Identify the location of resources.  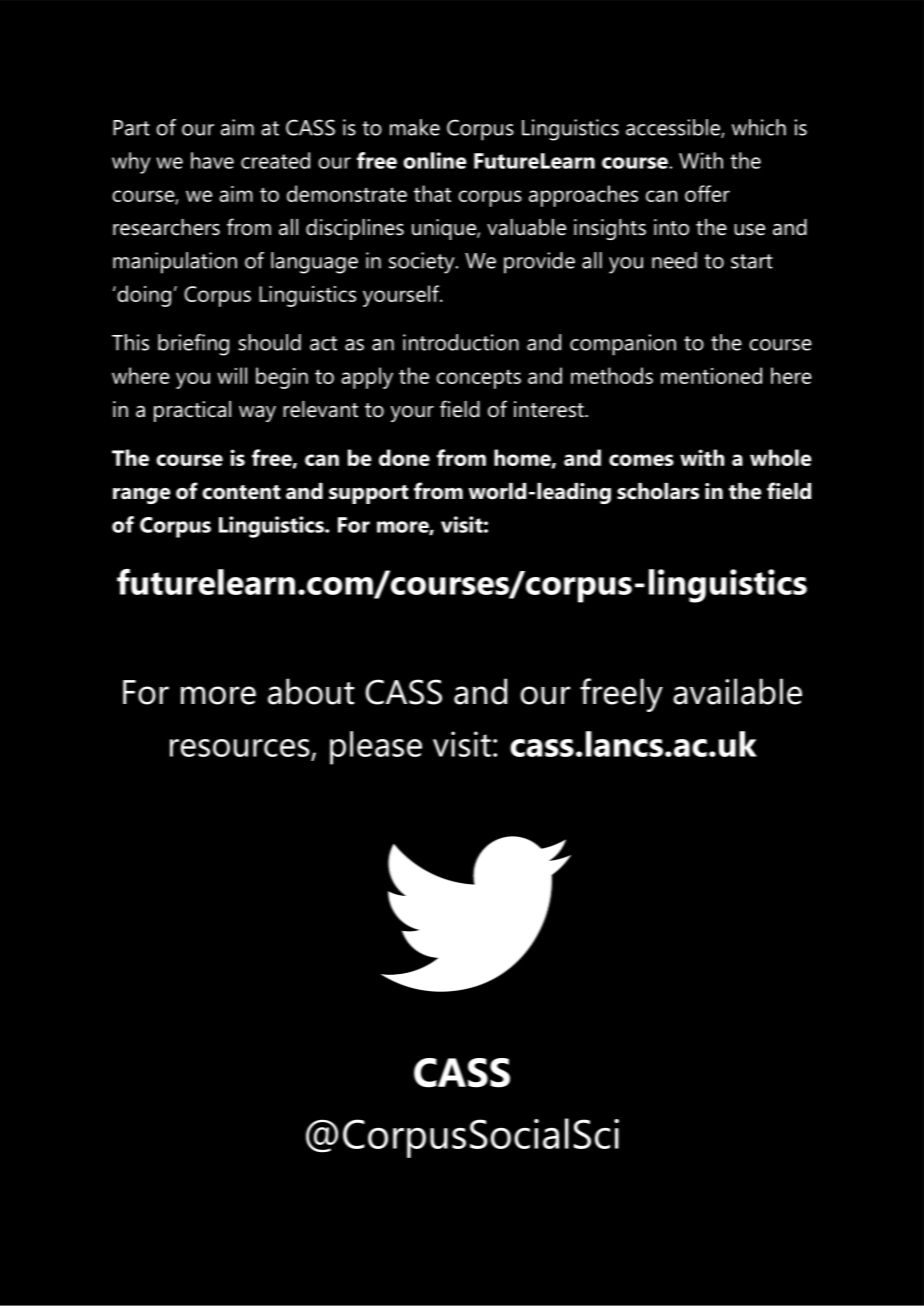
(240, 748).
